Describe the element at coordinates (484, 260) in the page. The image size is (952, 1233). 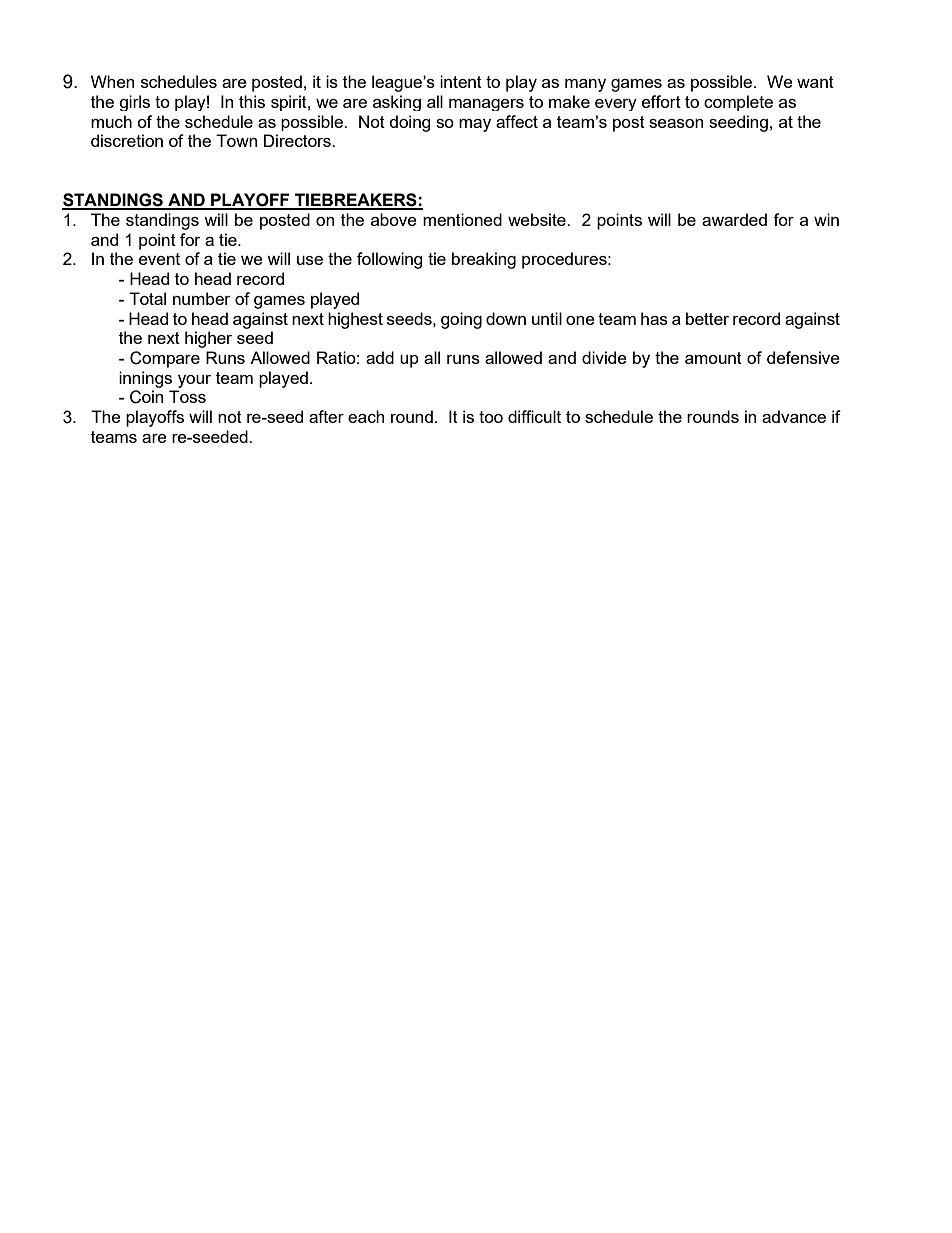
I see `breaking` at that location.
